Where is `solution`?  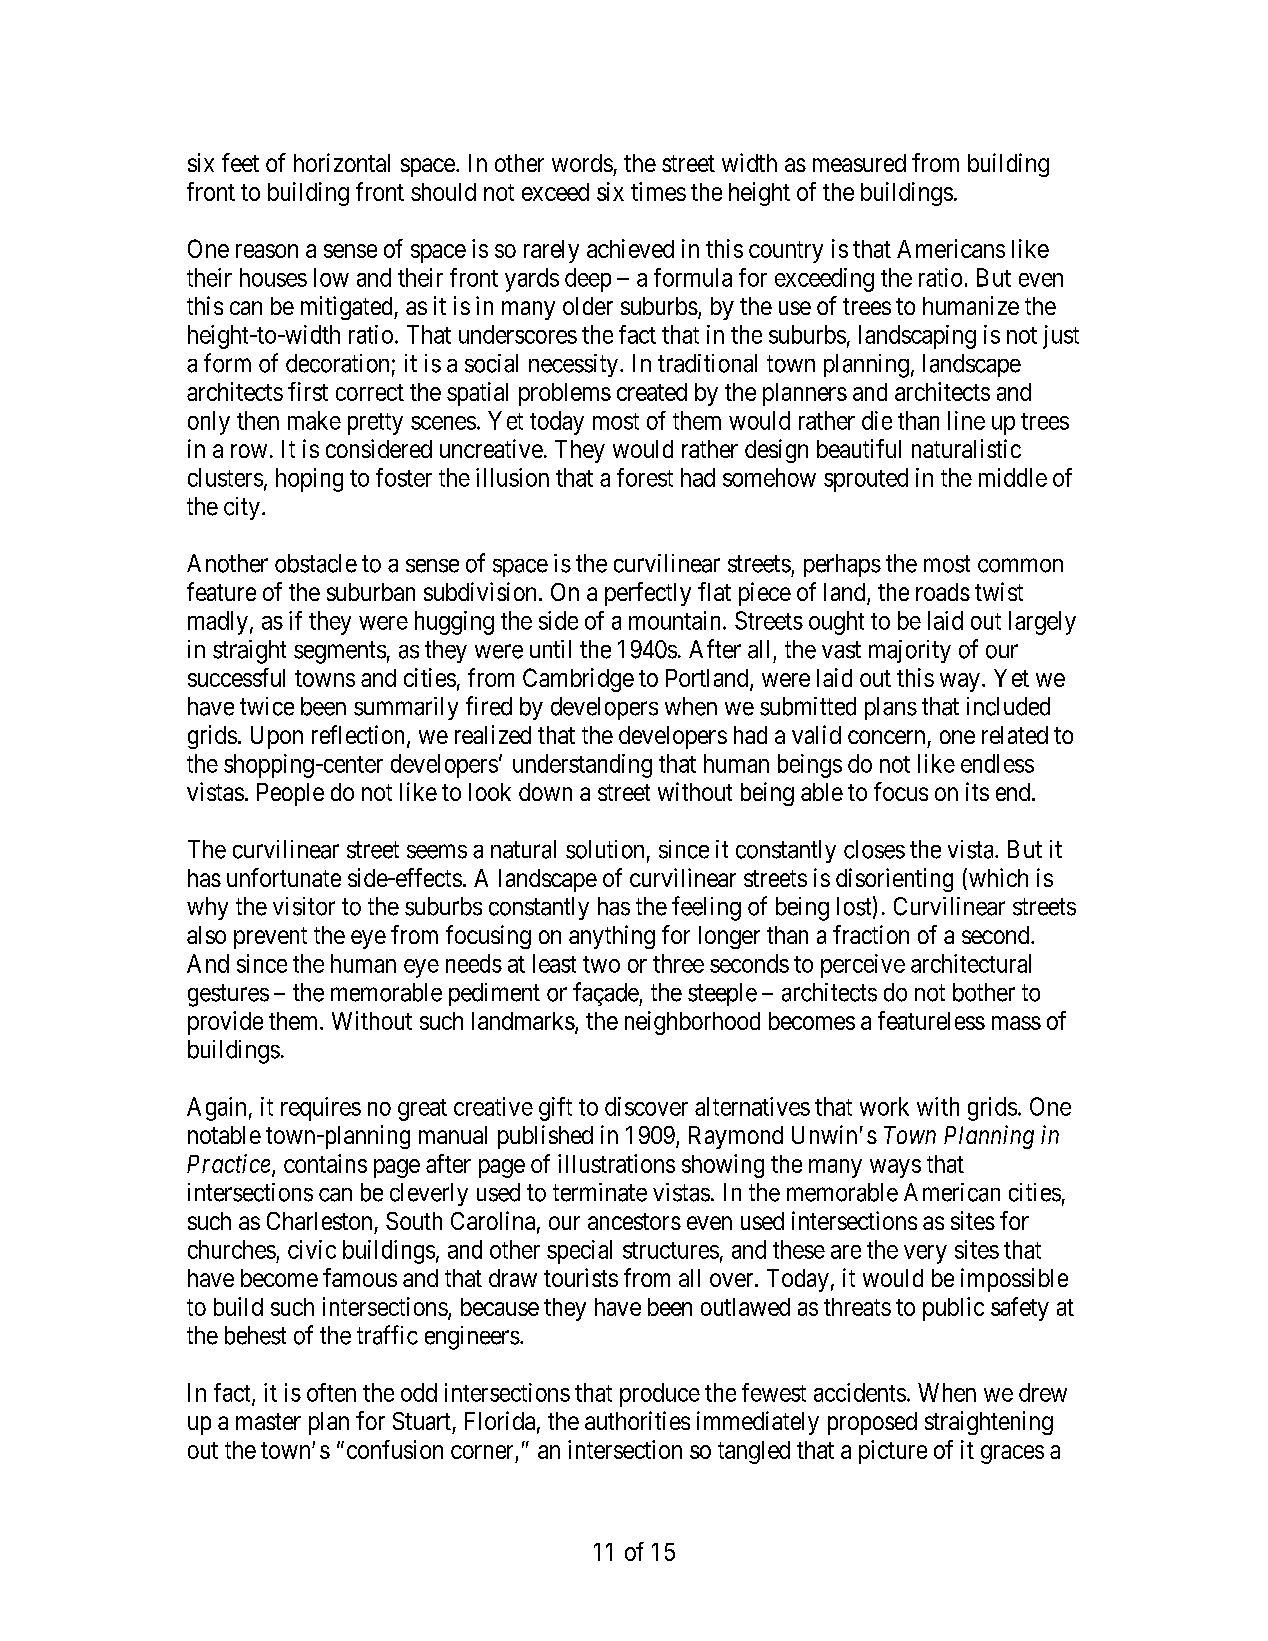 solution is located at coordinates (605, 849).
